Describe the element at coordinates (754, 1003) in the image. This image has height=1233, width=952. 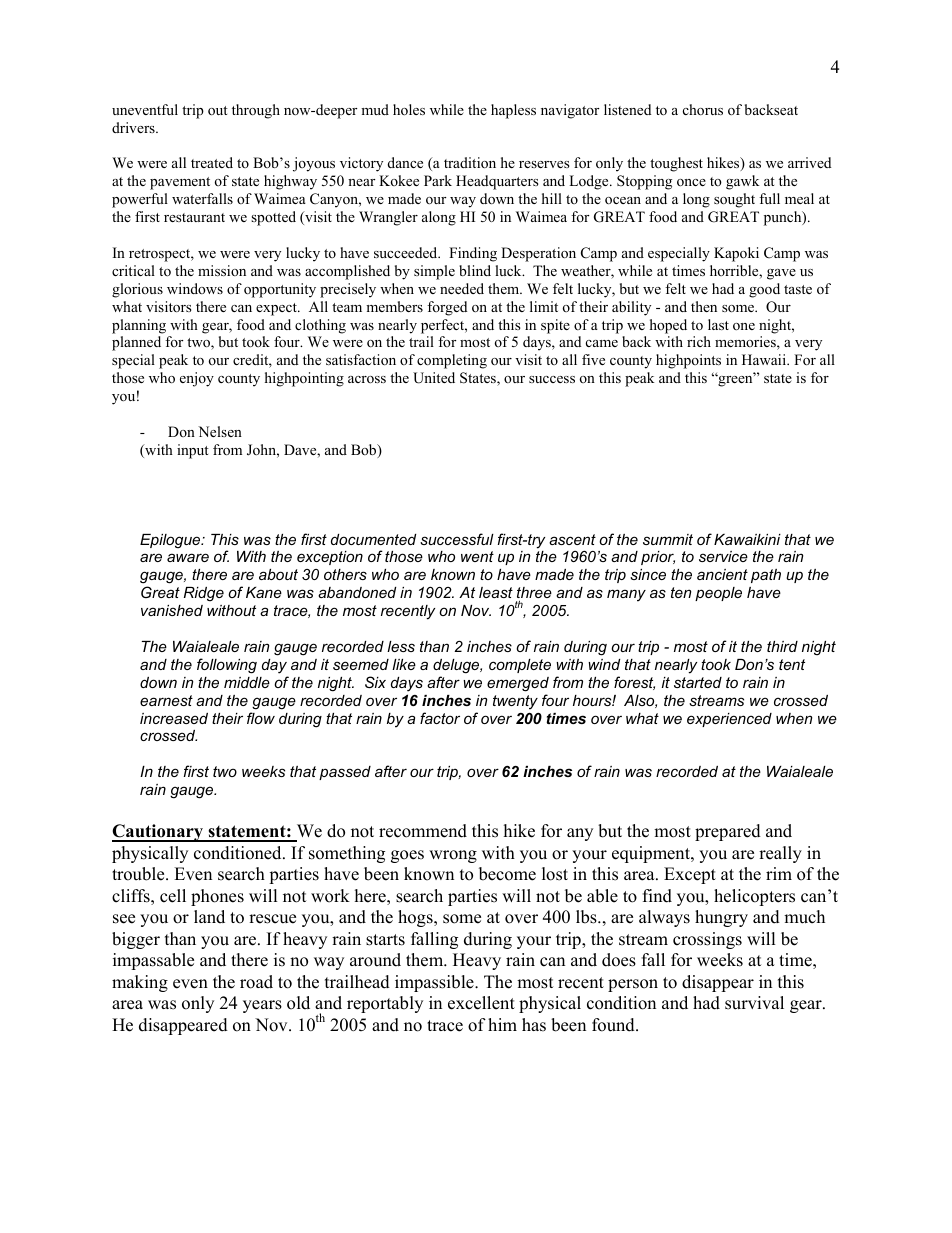
I see `survival` at that location.
